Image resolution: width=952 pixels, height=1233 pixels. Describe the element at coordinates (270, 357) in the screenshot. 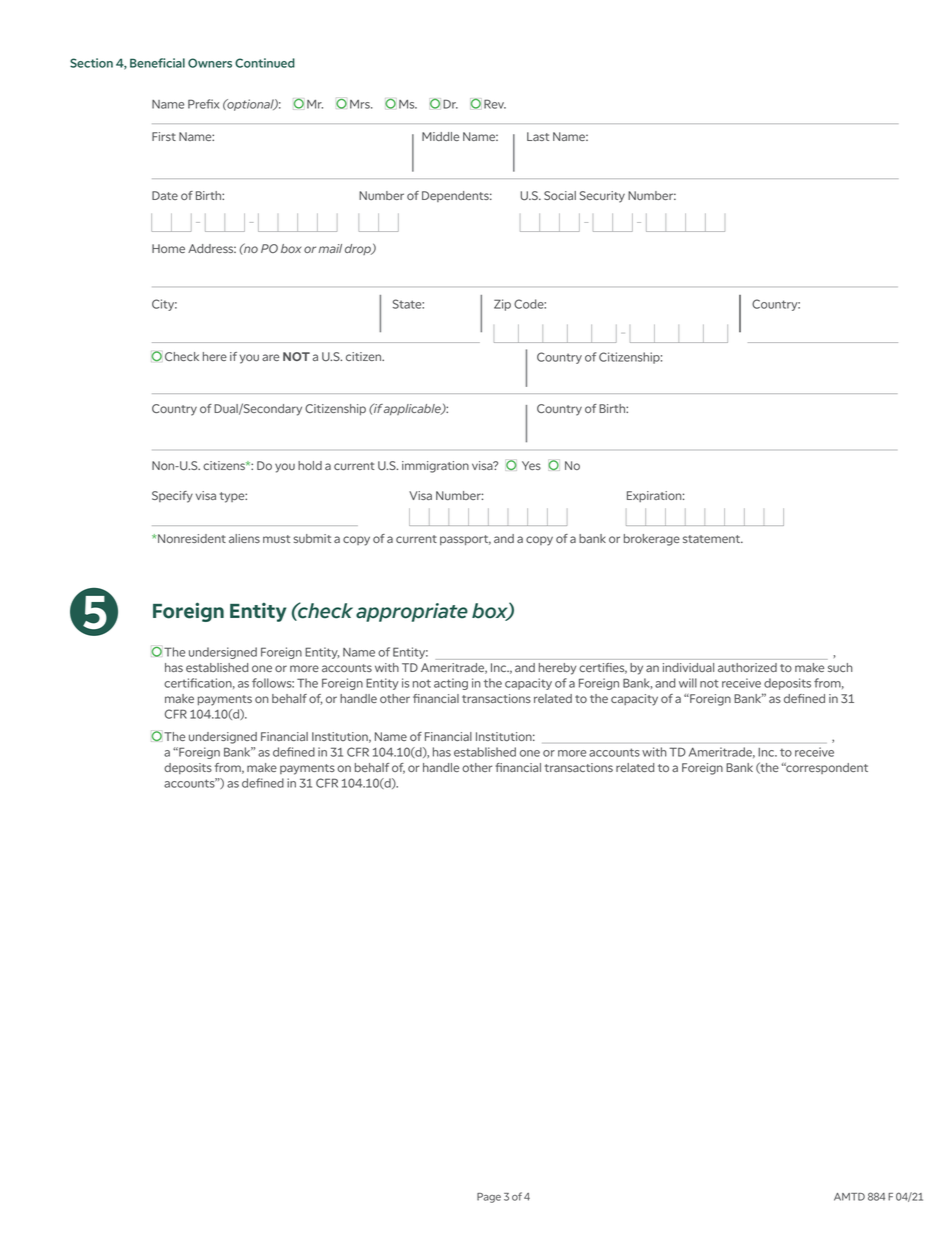

I see `are` at that location.
